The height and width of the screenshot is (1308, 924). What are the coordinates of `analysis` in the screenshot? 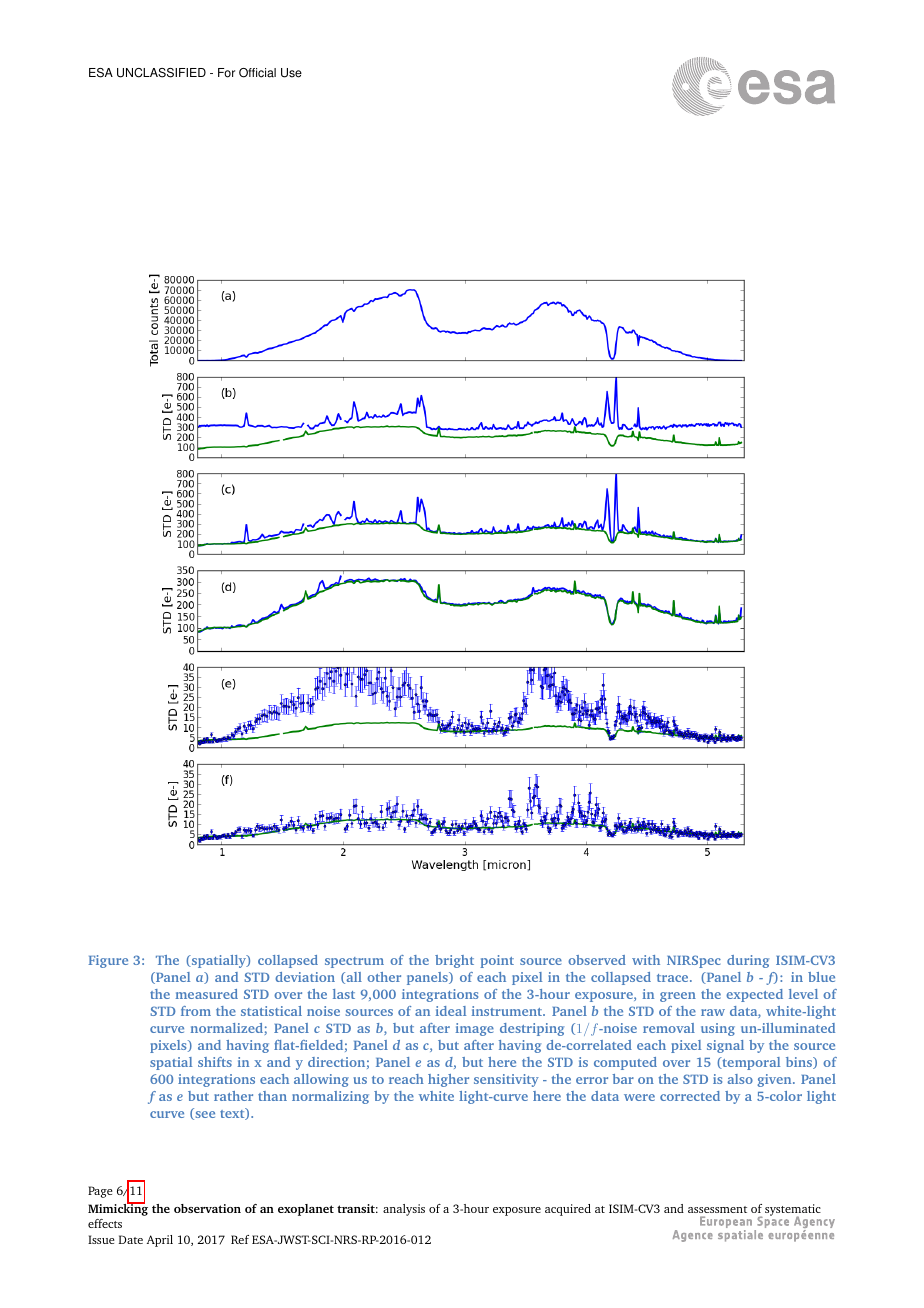 It's located at (404, 1210).
